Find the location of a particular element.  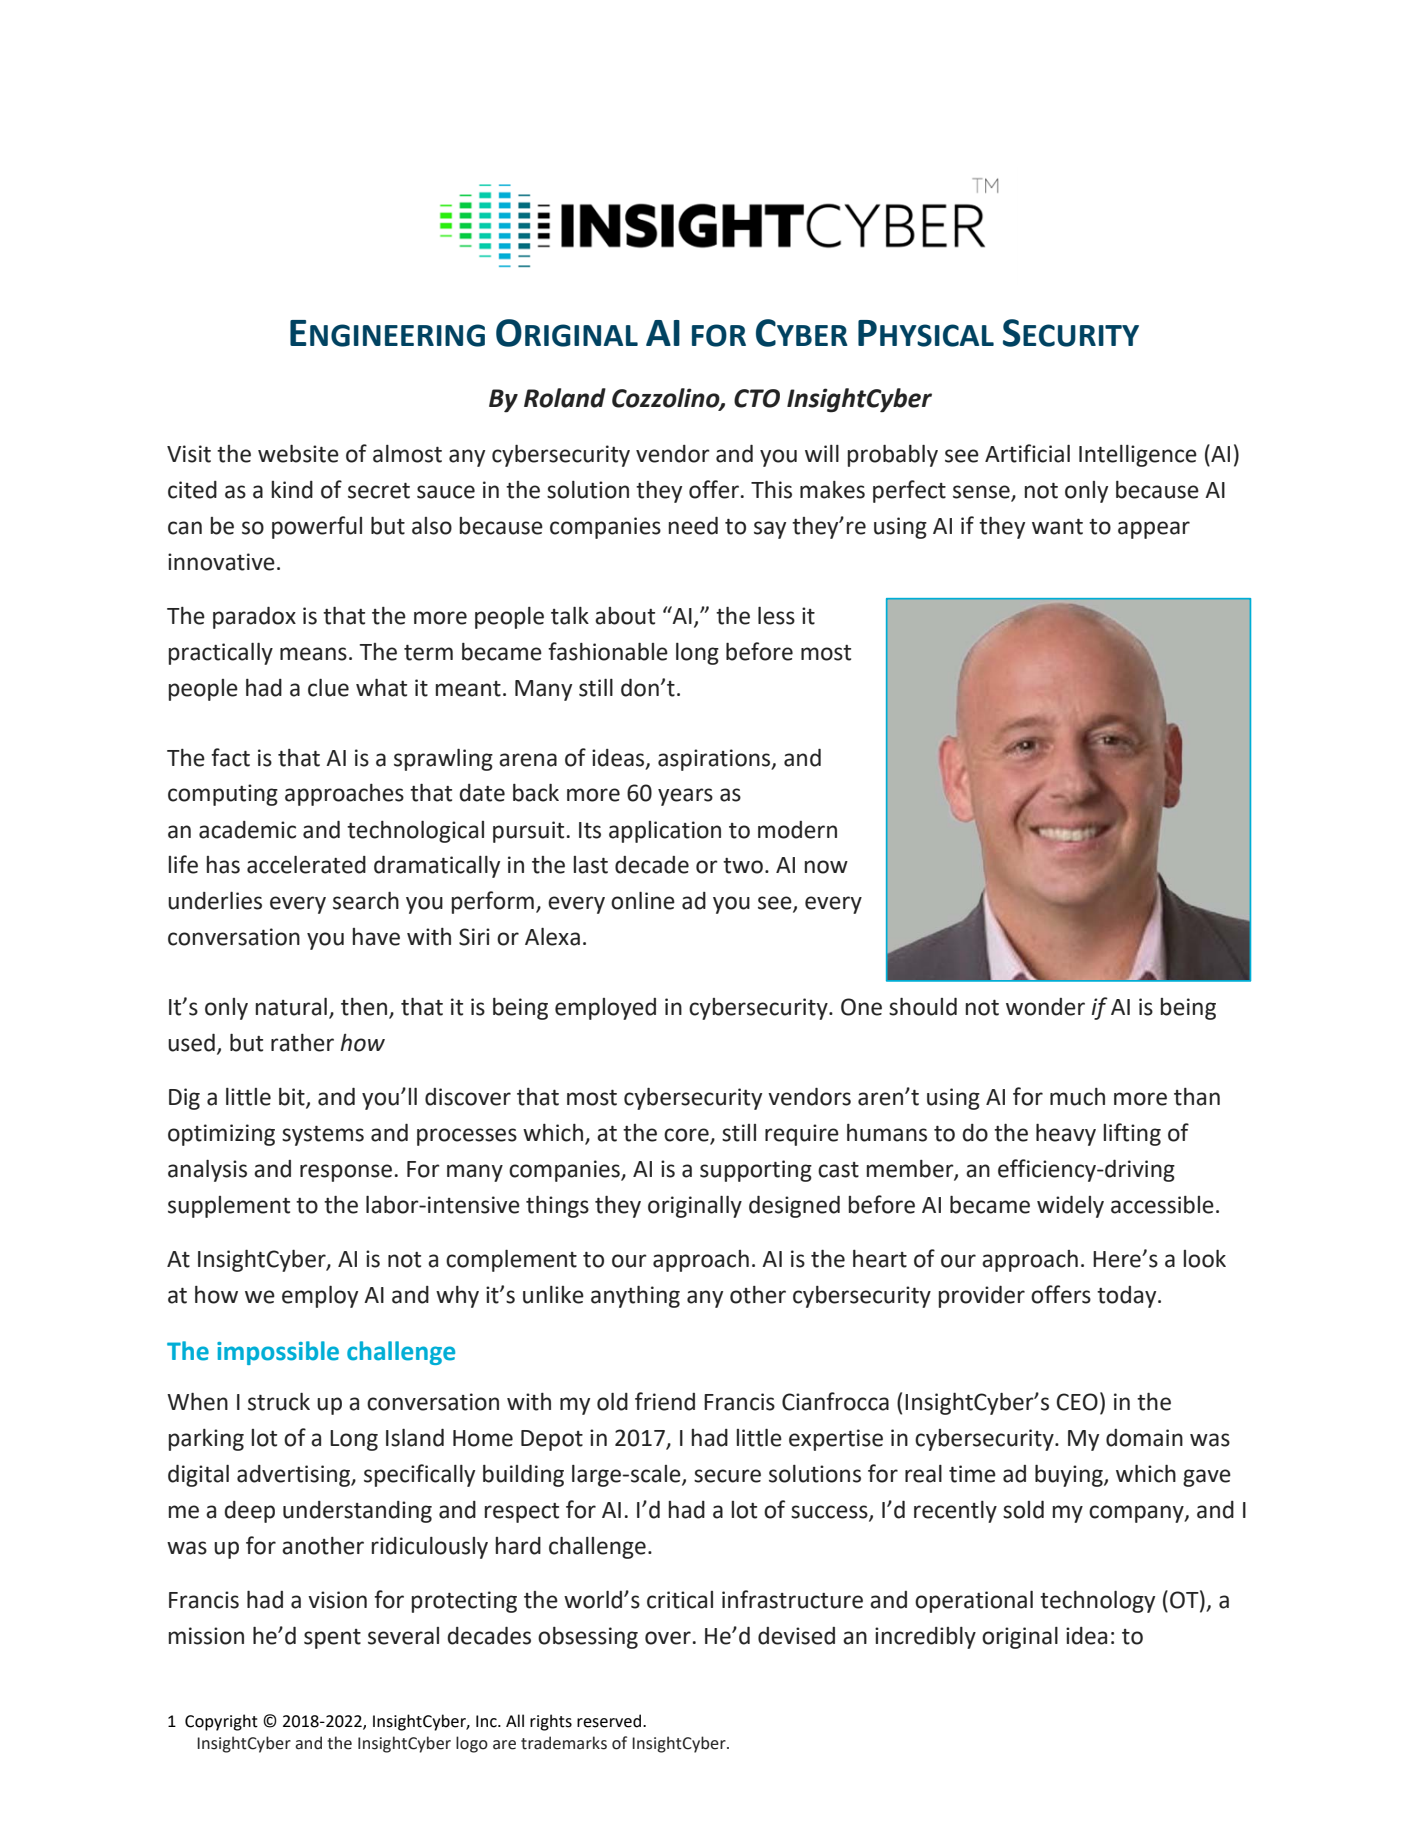

fact is located at coordinates (230, 757).
